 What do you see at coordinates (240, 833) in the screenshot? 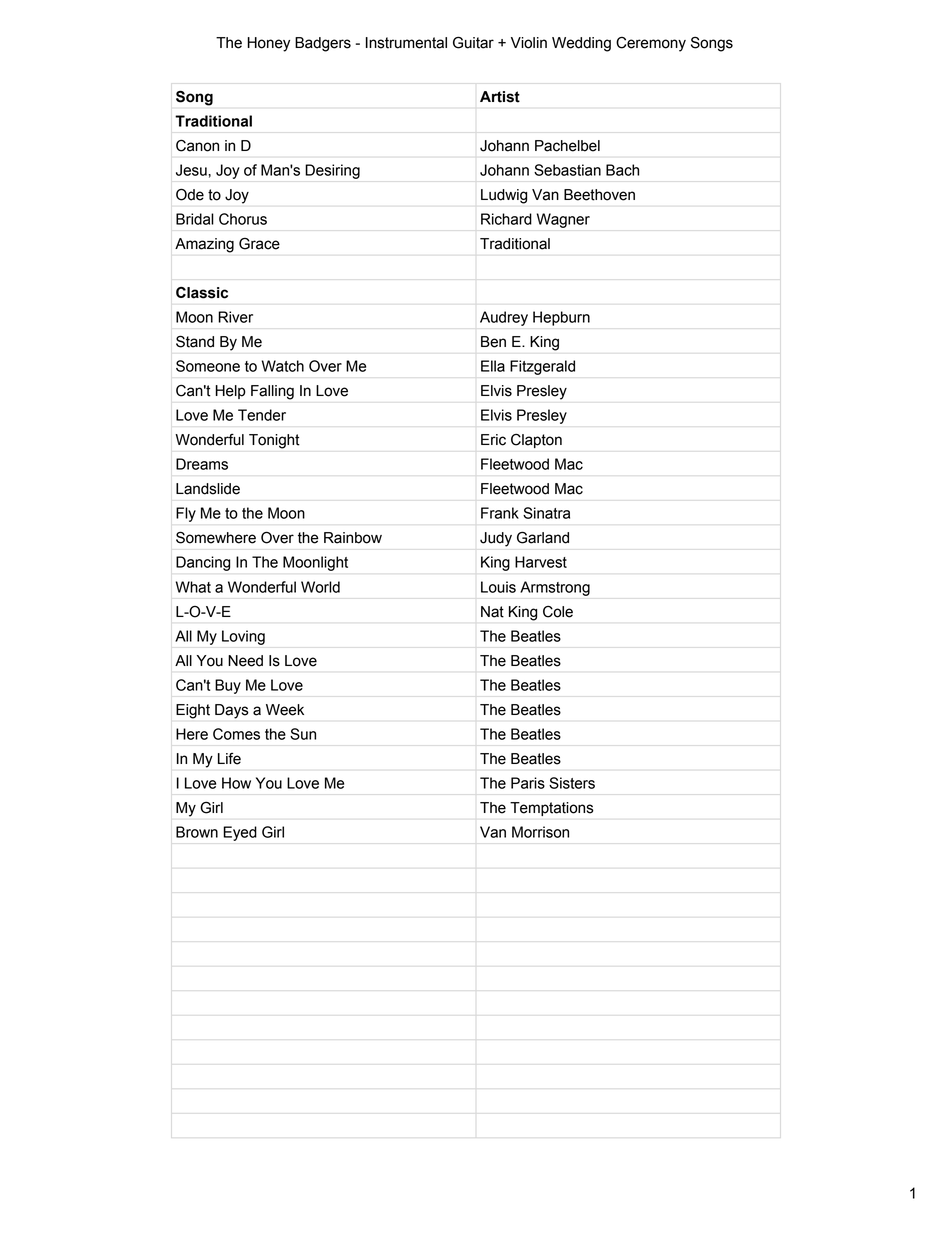
I see `Eyed` at bounding box center [240, 833].
